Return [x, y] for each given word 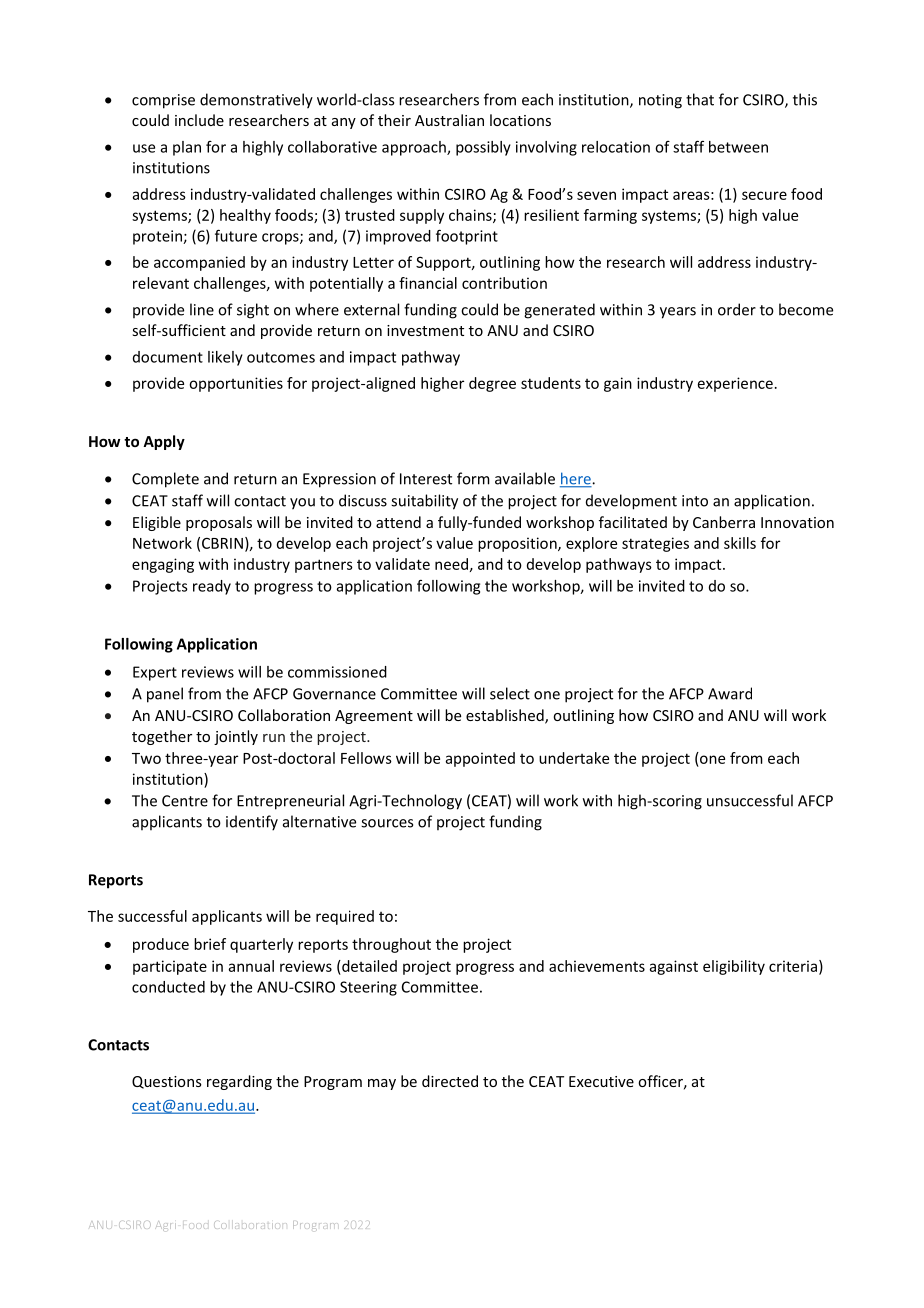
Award [730, 693]
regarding [239, 1082]
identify [252, 823]
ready [212, 587]
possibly [483, 148]
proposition [518, 544]
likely [225, 358]
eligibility [734, 967]
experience [735, 384]
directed [450, 1081]
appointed [480, 759]
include [199, 120]
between [738, 147]
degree [492, 384]
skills [740, 543]
